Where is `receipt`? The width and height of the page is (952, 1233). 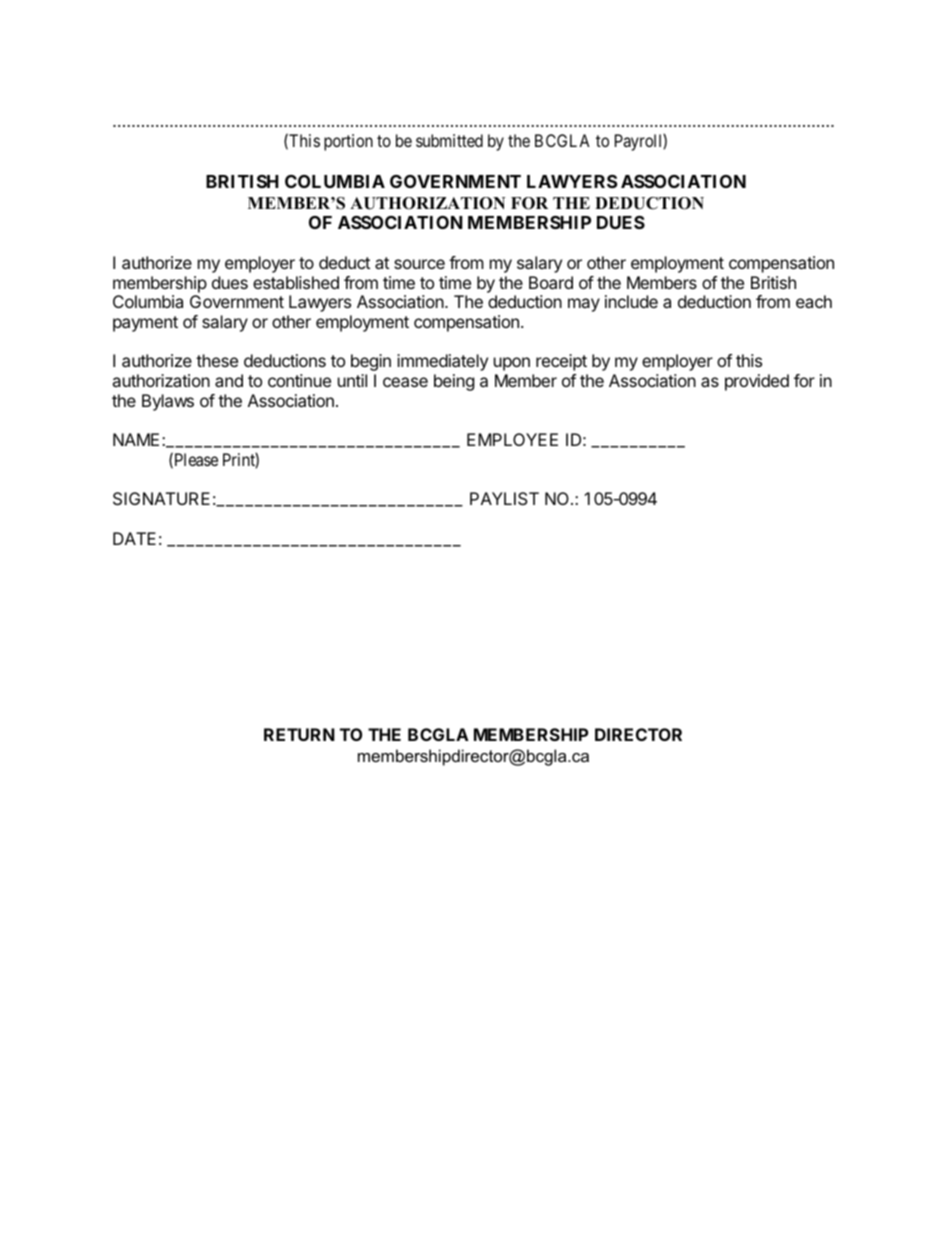 receipt is located at coordinates (561, 362).
